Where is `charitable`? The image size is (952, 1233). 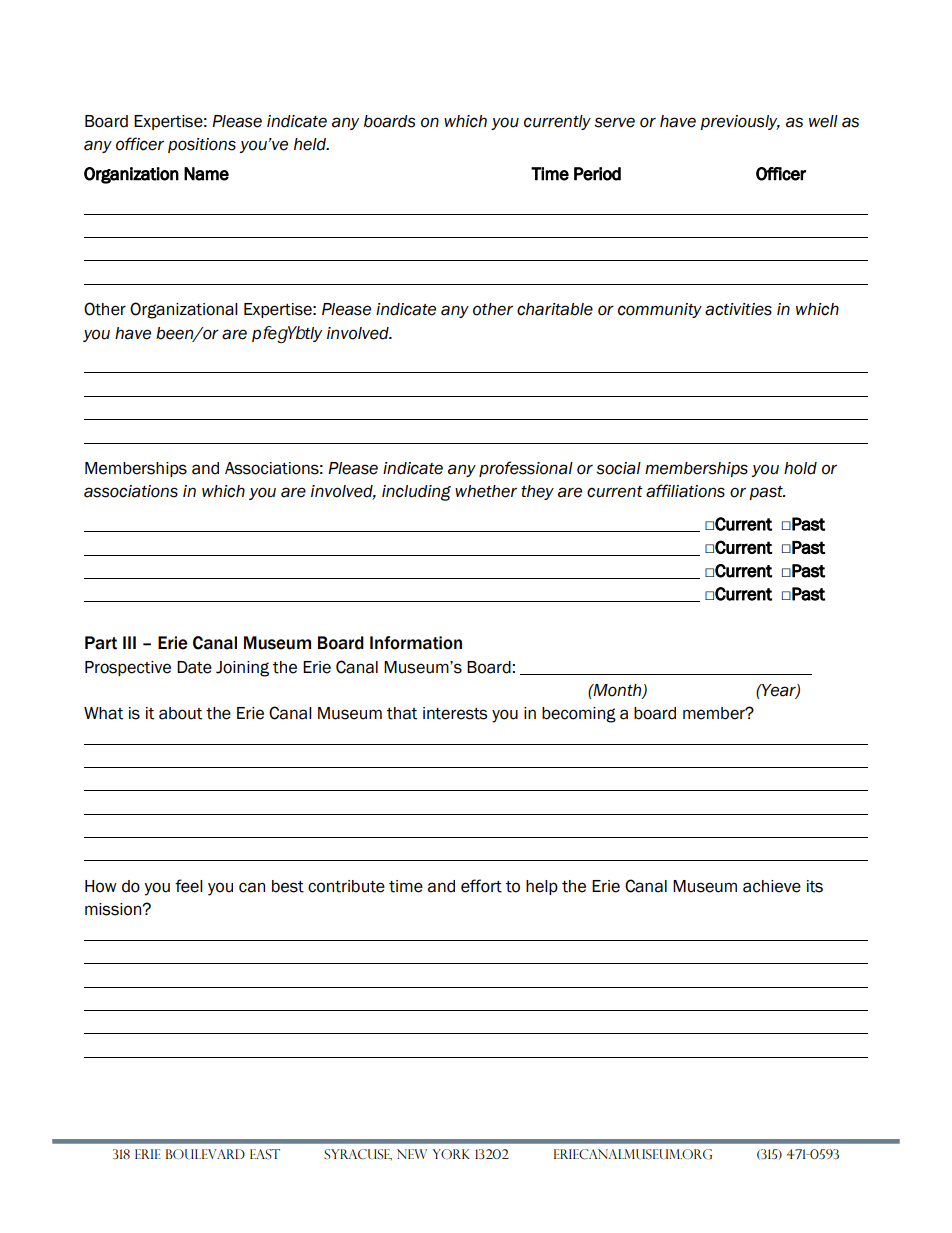 charitable is located at coordinates (555, 309).
